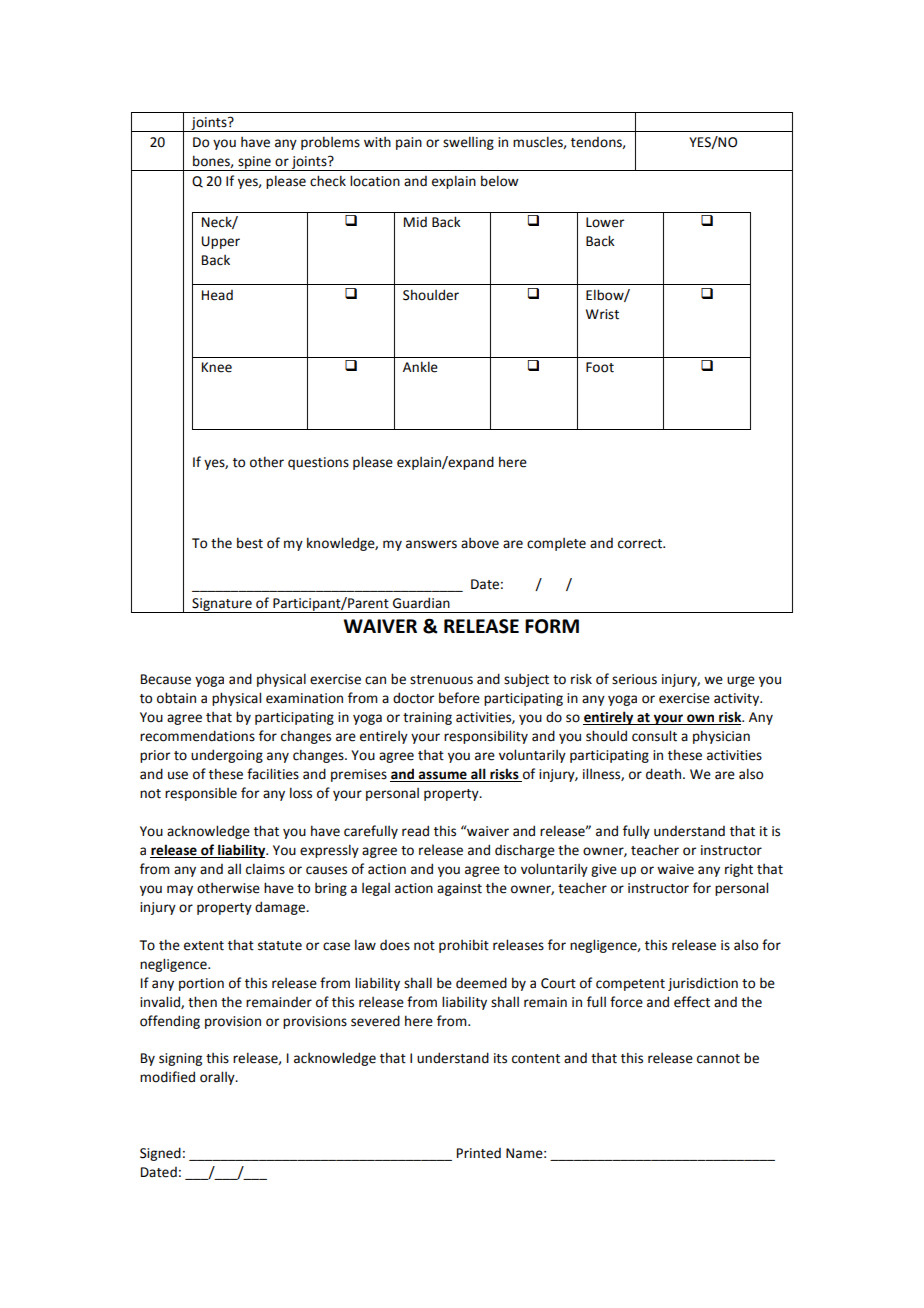 This screenshot has height=1308, width=924. What do you see at coordinates (634, 679) in the screenshot?
I see `serious` at bounding box center [634, 679].
